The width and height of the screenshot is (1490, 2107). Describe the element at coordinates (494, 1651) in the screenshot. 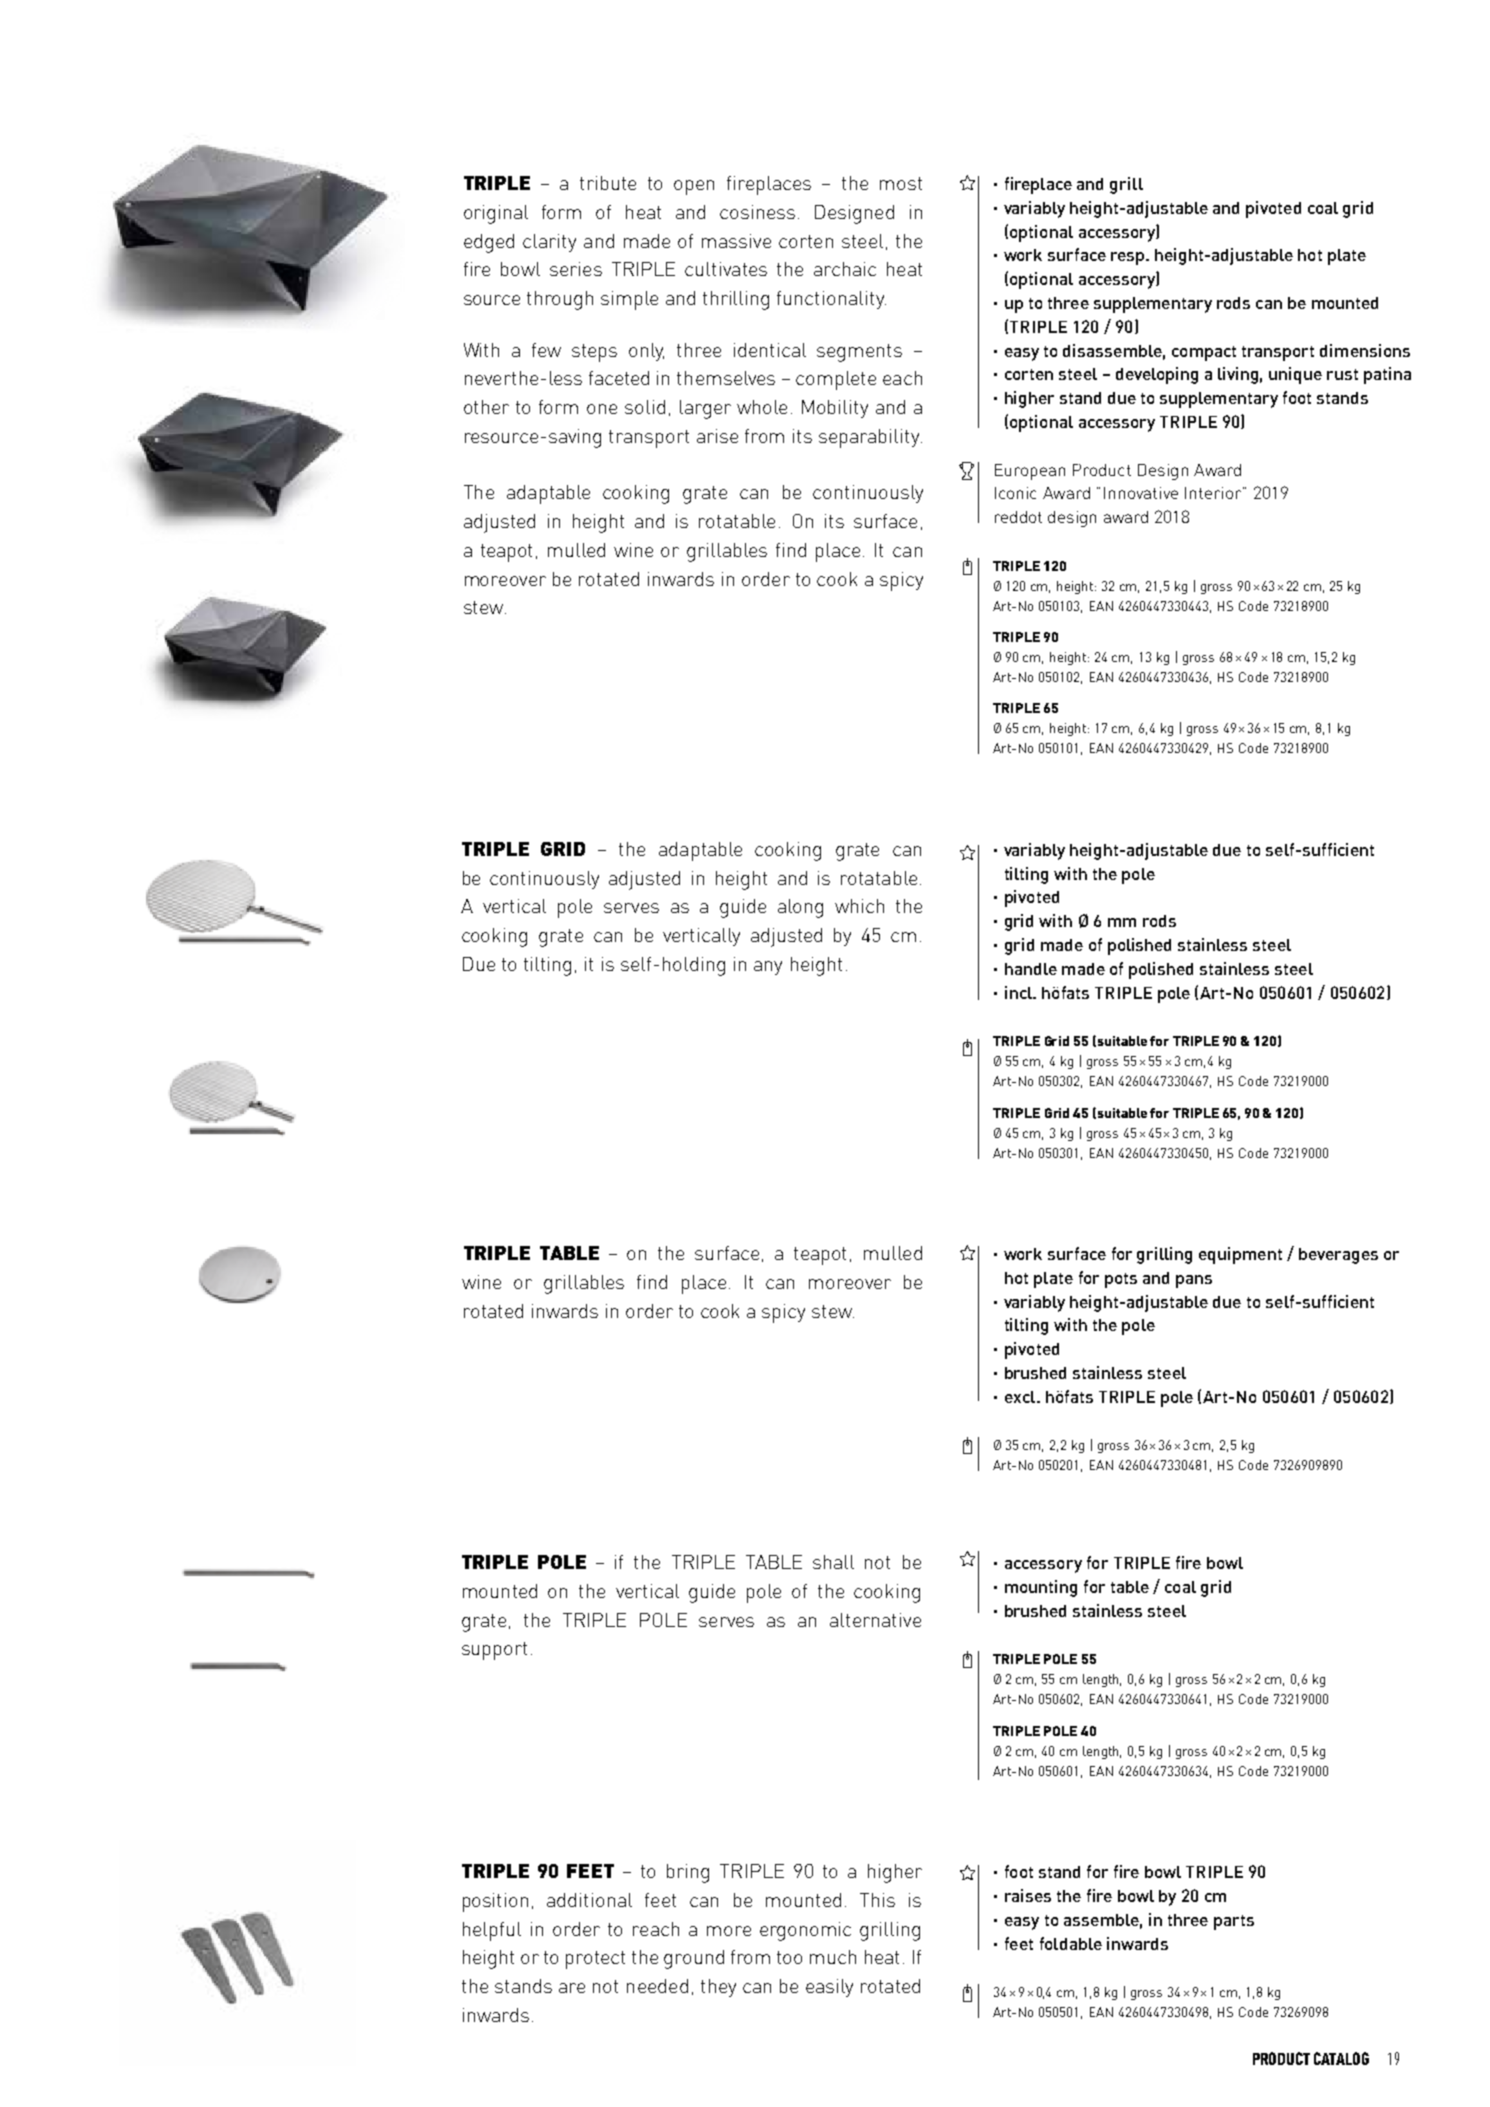

I see `support` at that location.
